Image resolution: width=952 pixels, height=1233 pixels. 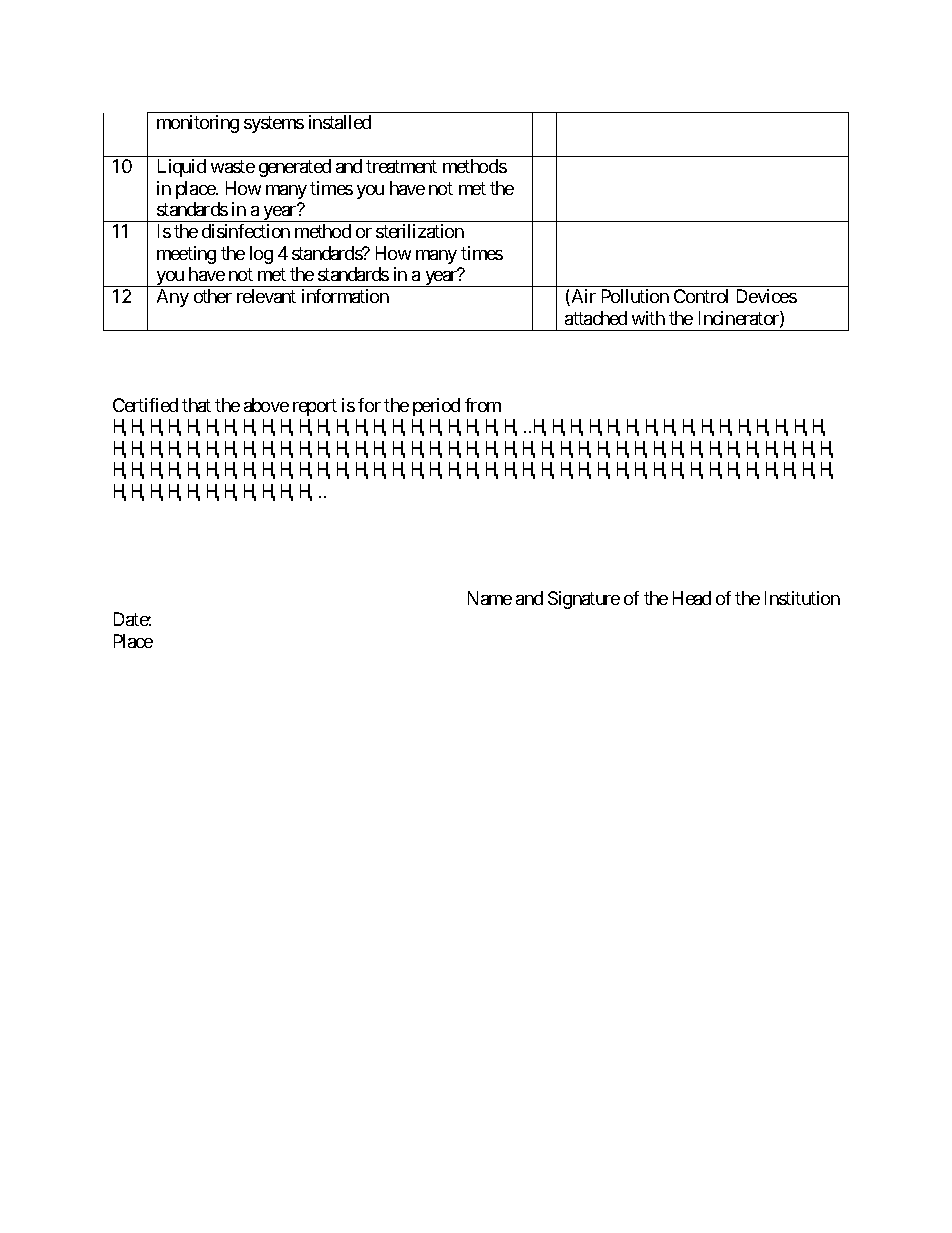 I want to click on treatment, so click(x=401, y=166).
